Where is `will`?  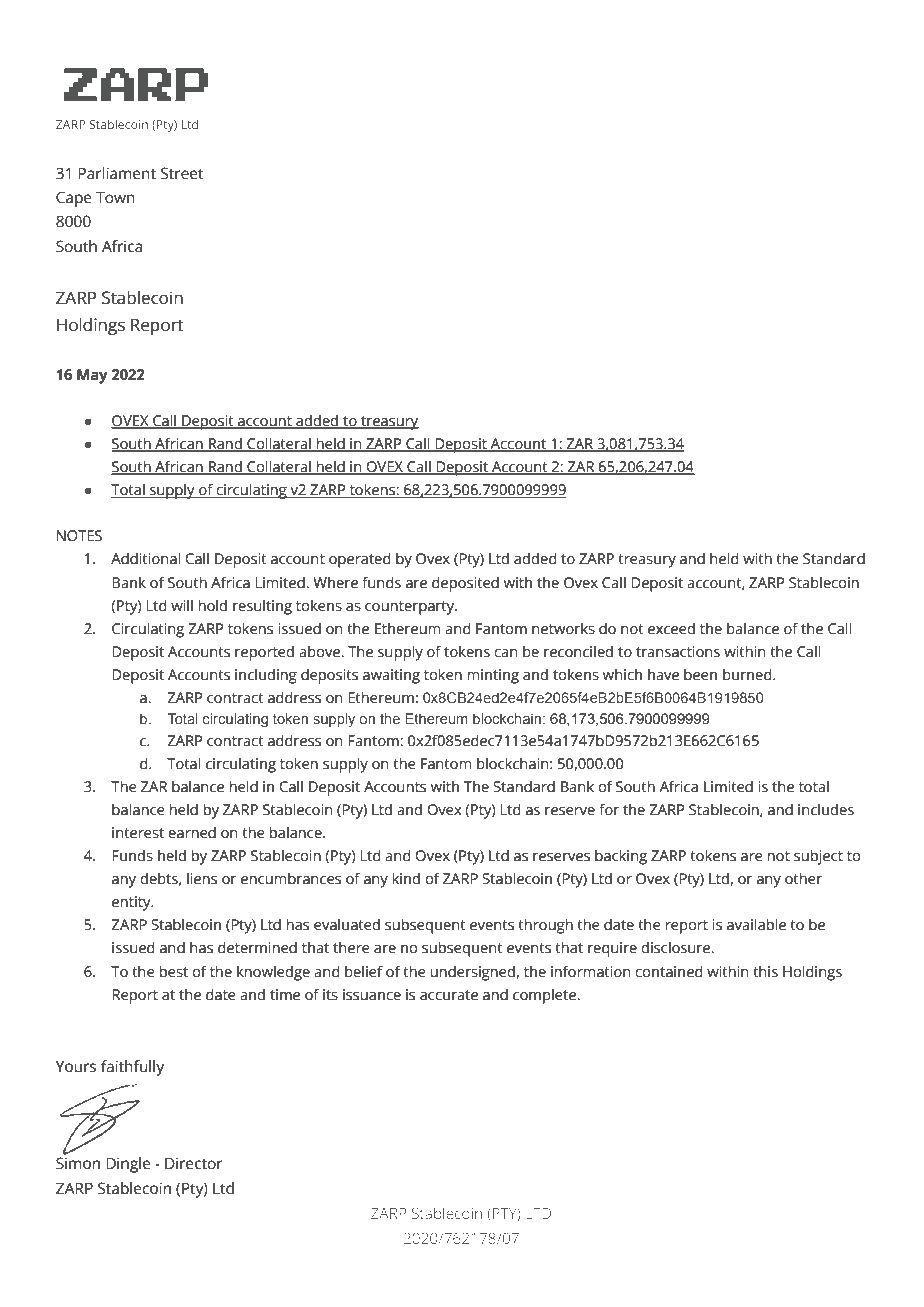
will is located at coordinates (182, 605).
